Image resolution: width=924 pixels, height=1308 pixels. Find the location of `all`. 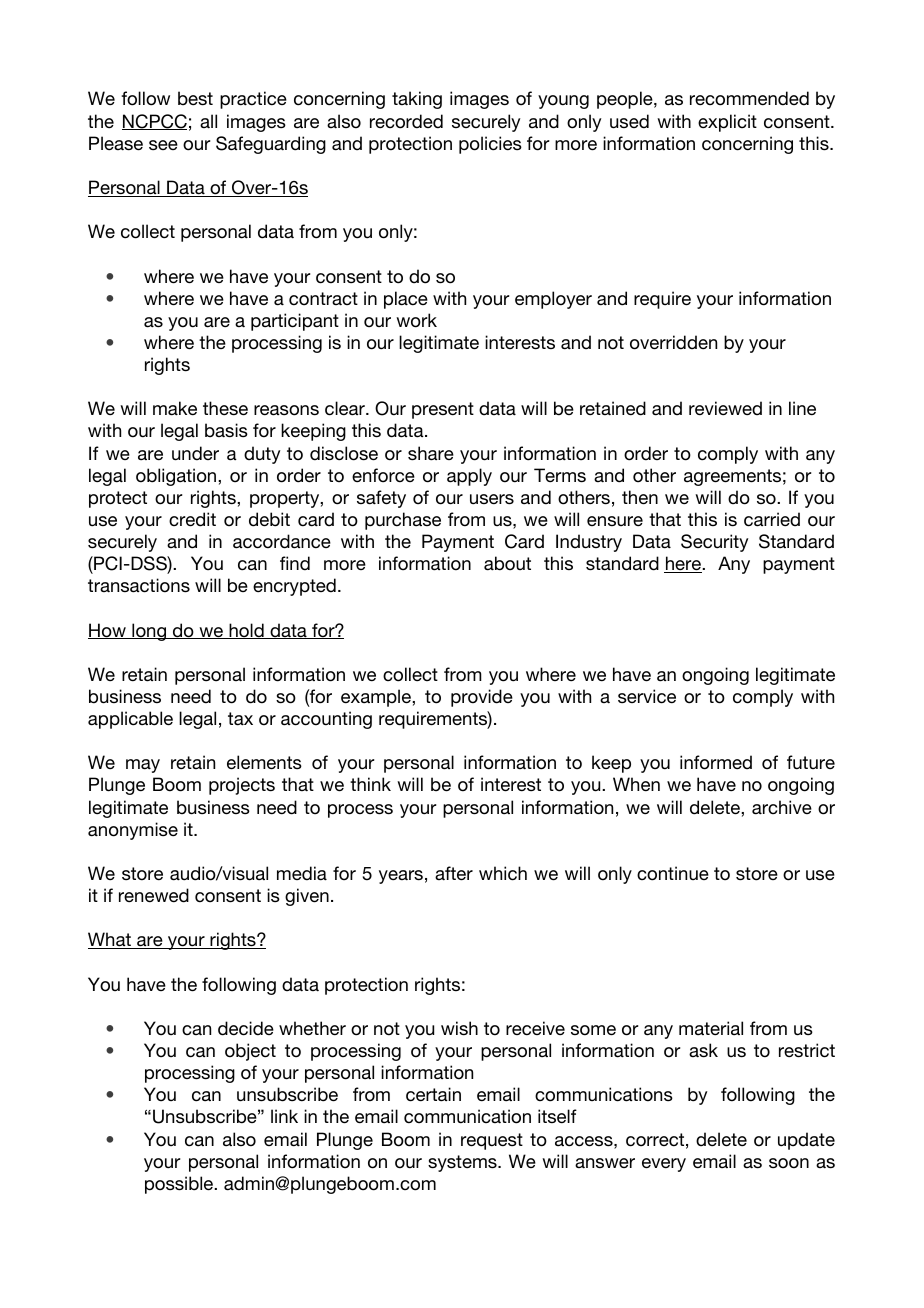

all is located at coordinates (208, 121).
